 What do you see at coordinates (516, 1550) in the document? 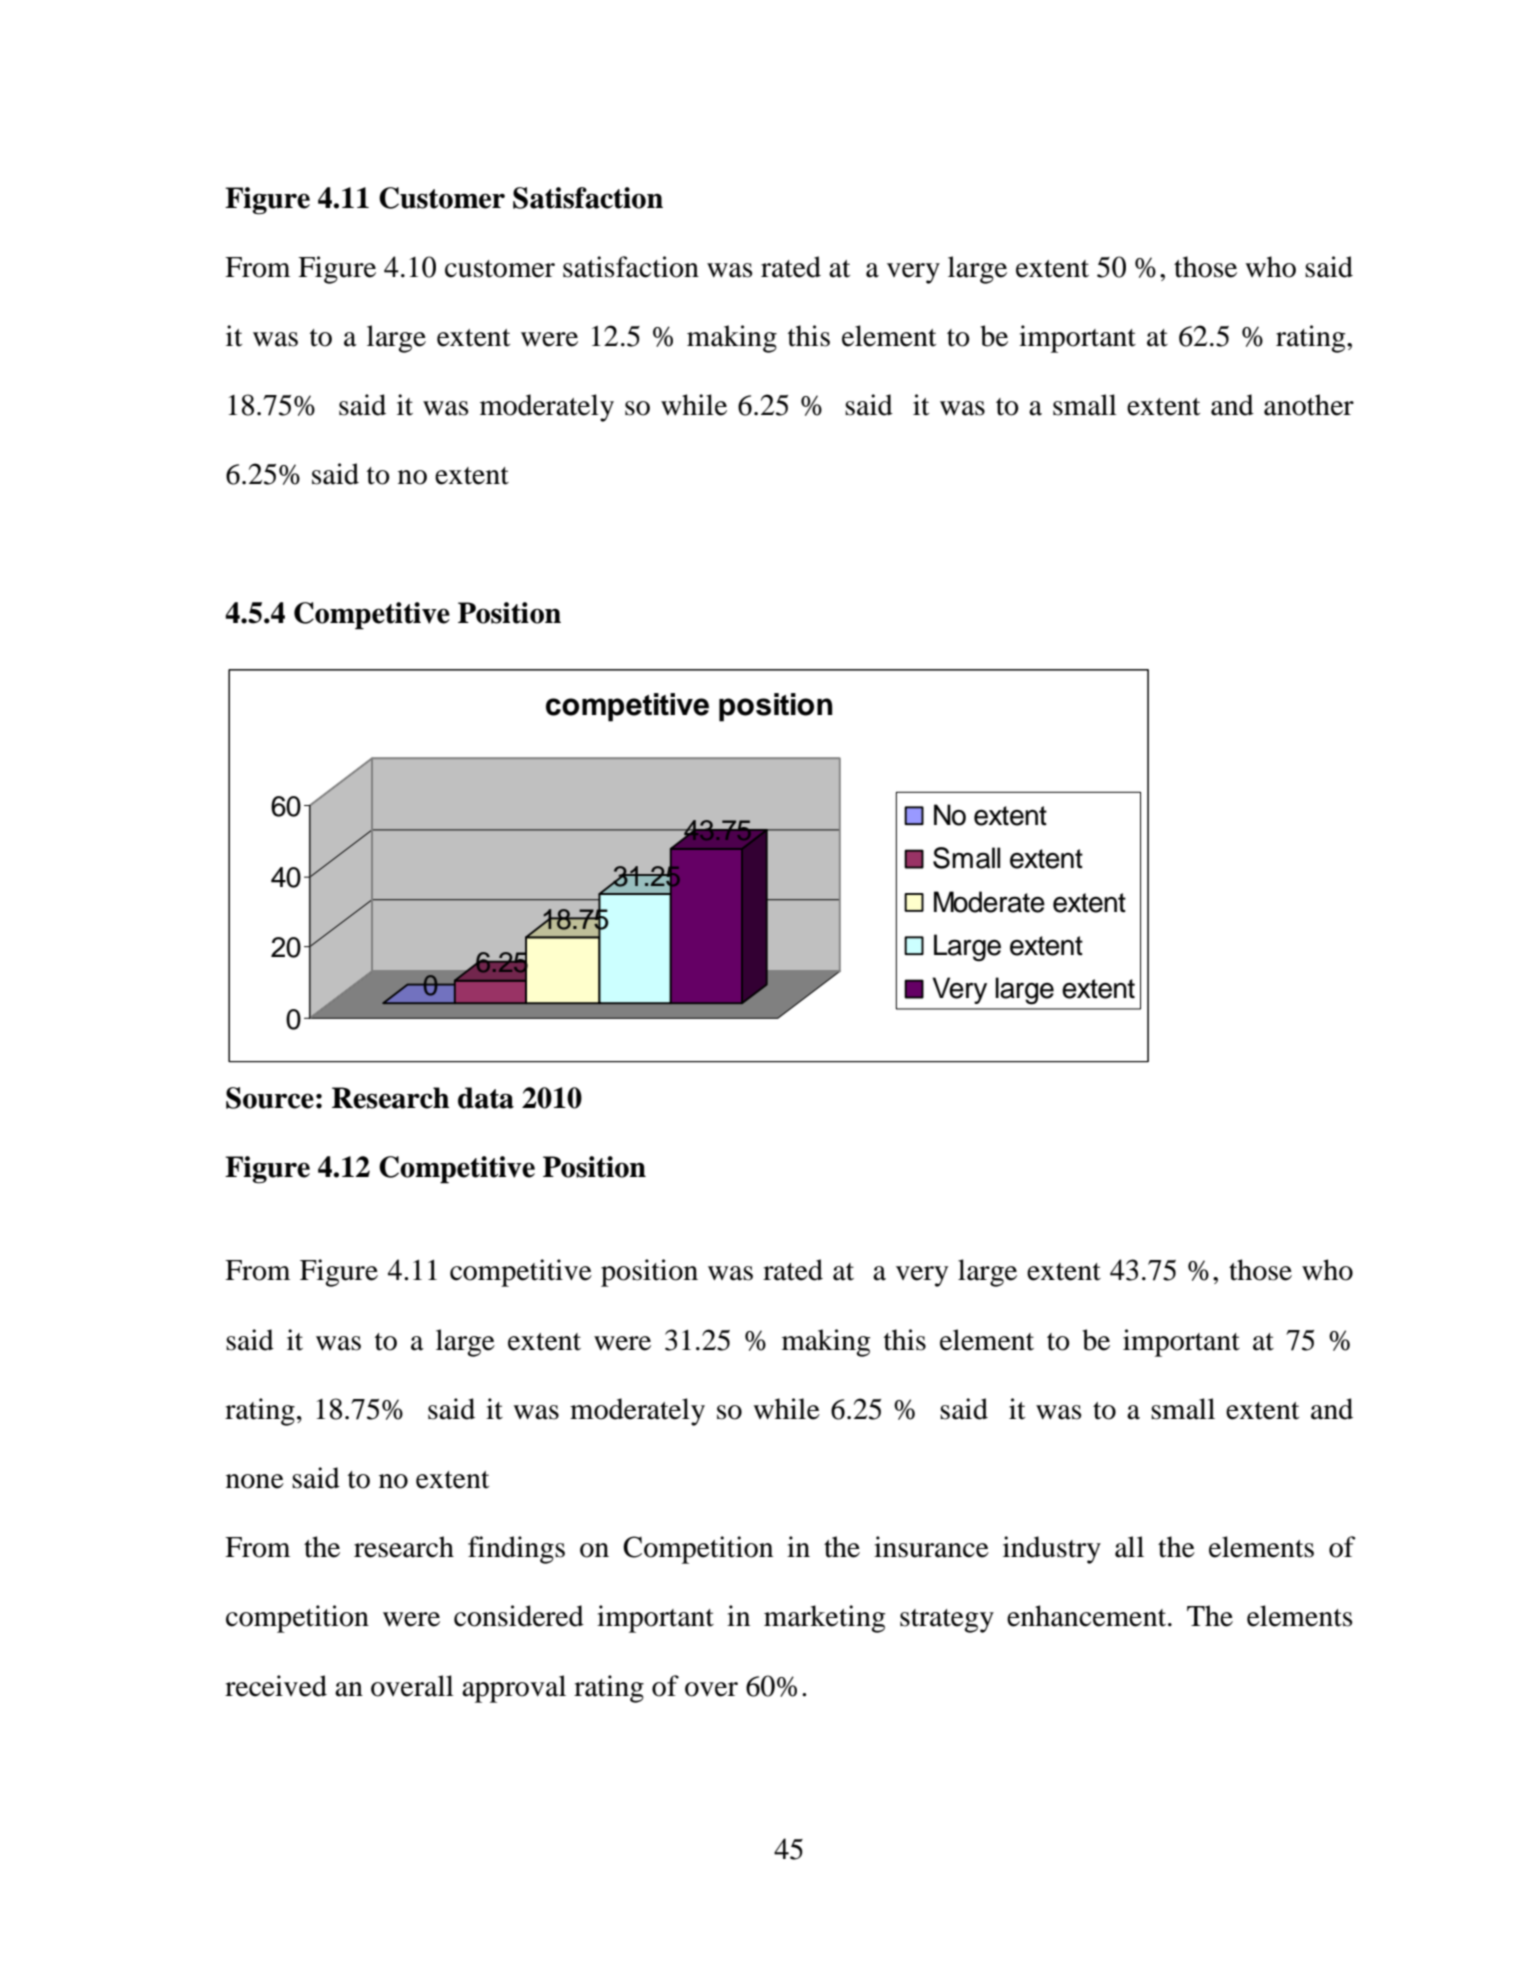
I see `findings` at bounding box center [516, 1550].
